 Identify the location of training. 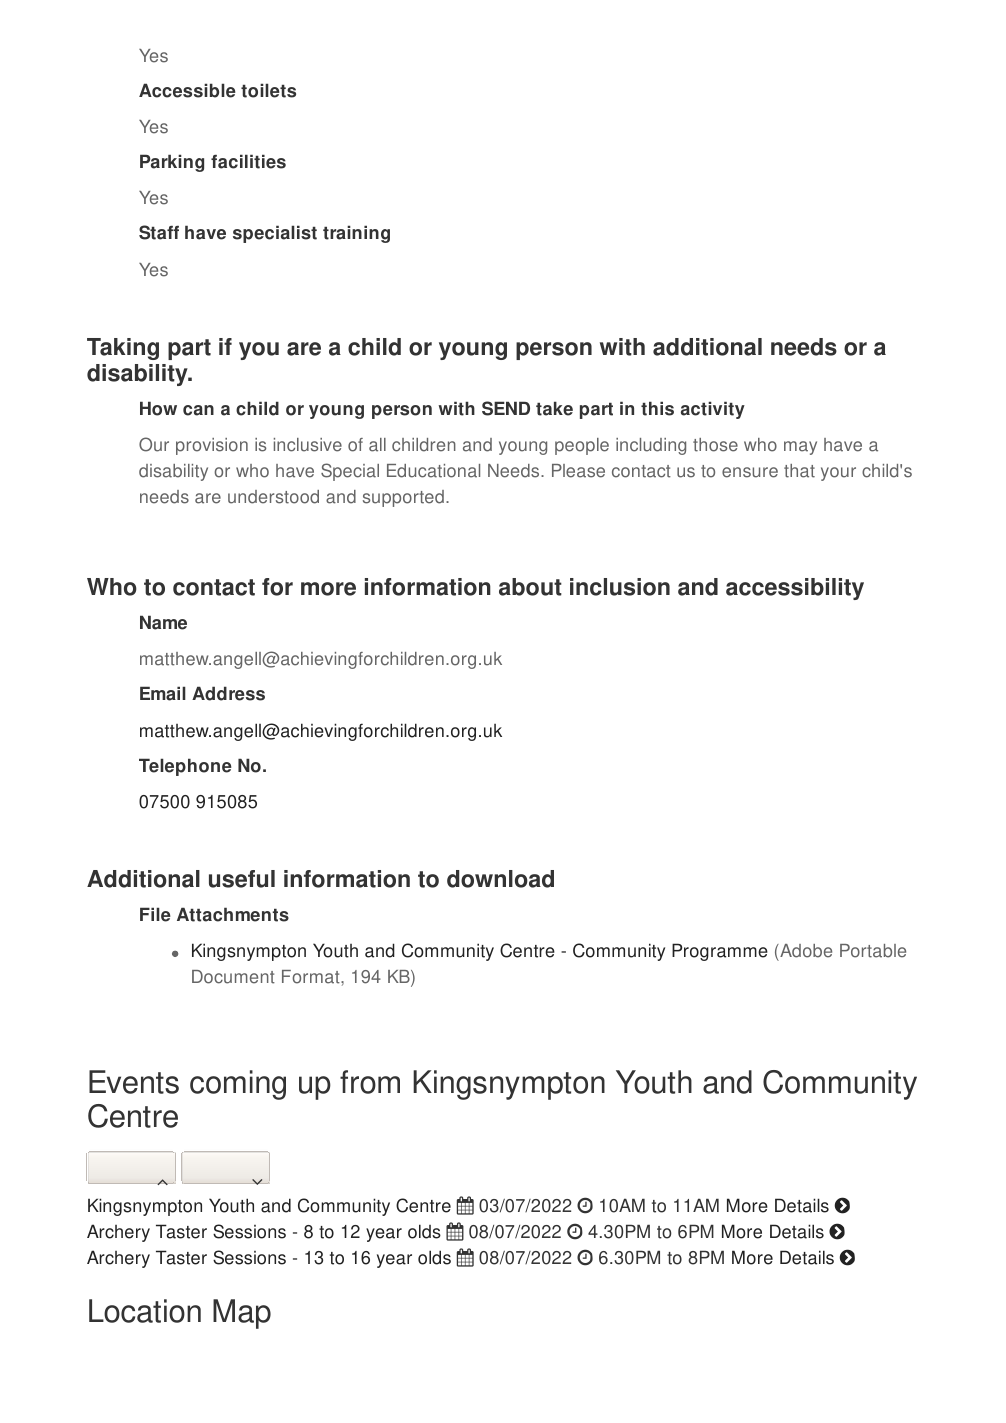
(356, 234).
